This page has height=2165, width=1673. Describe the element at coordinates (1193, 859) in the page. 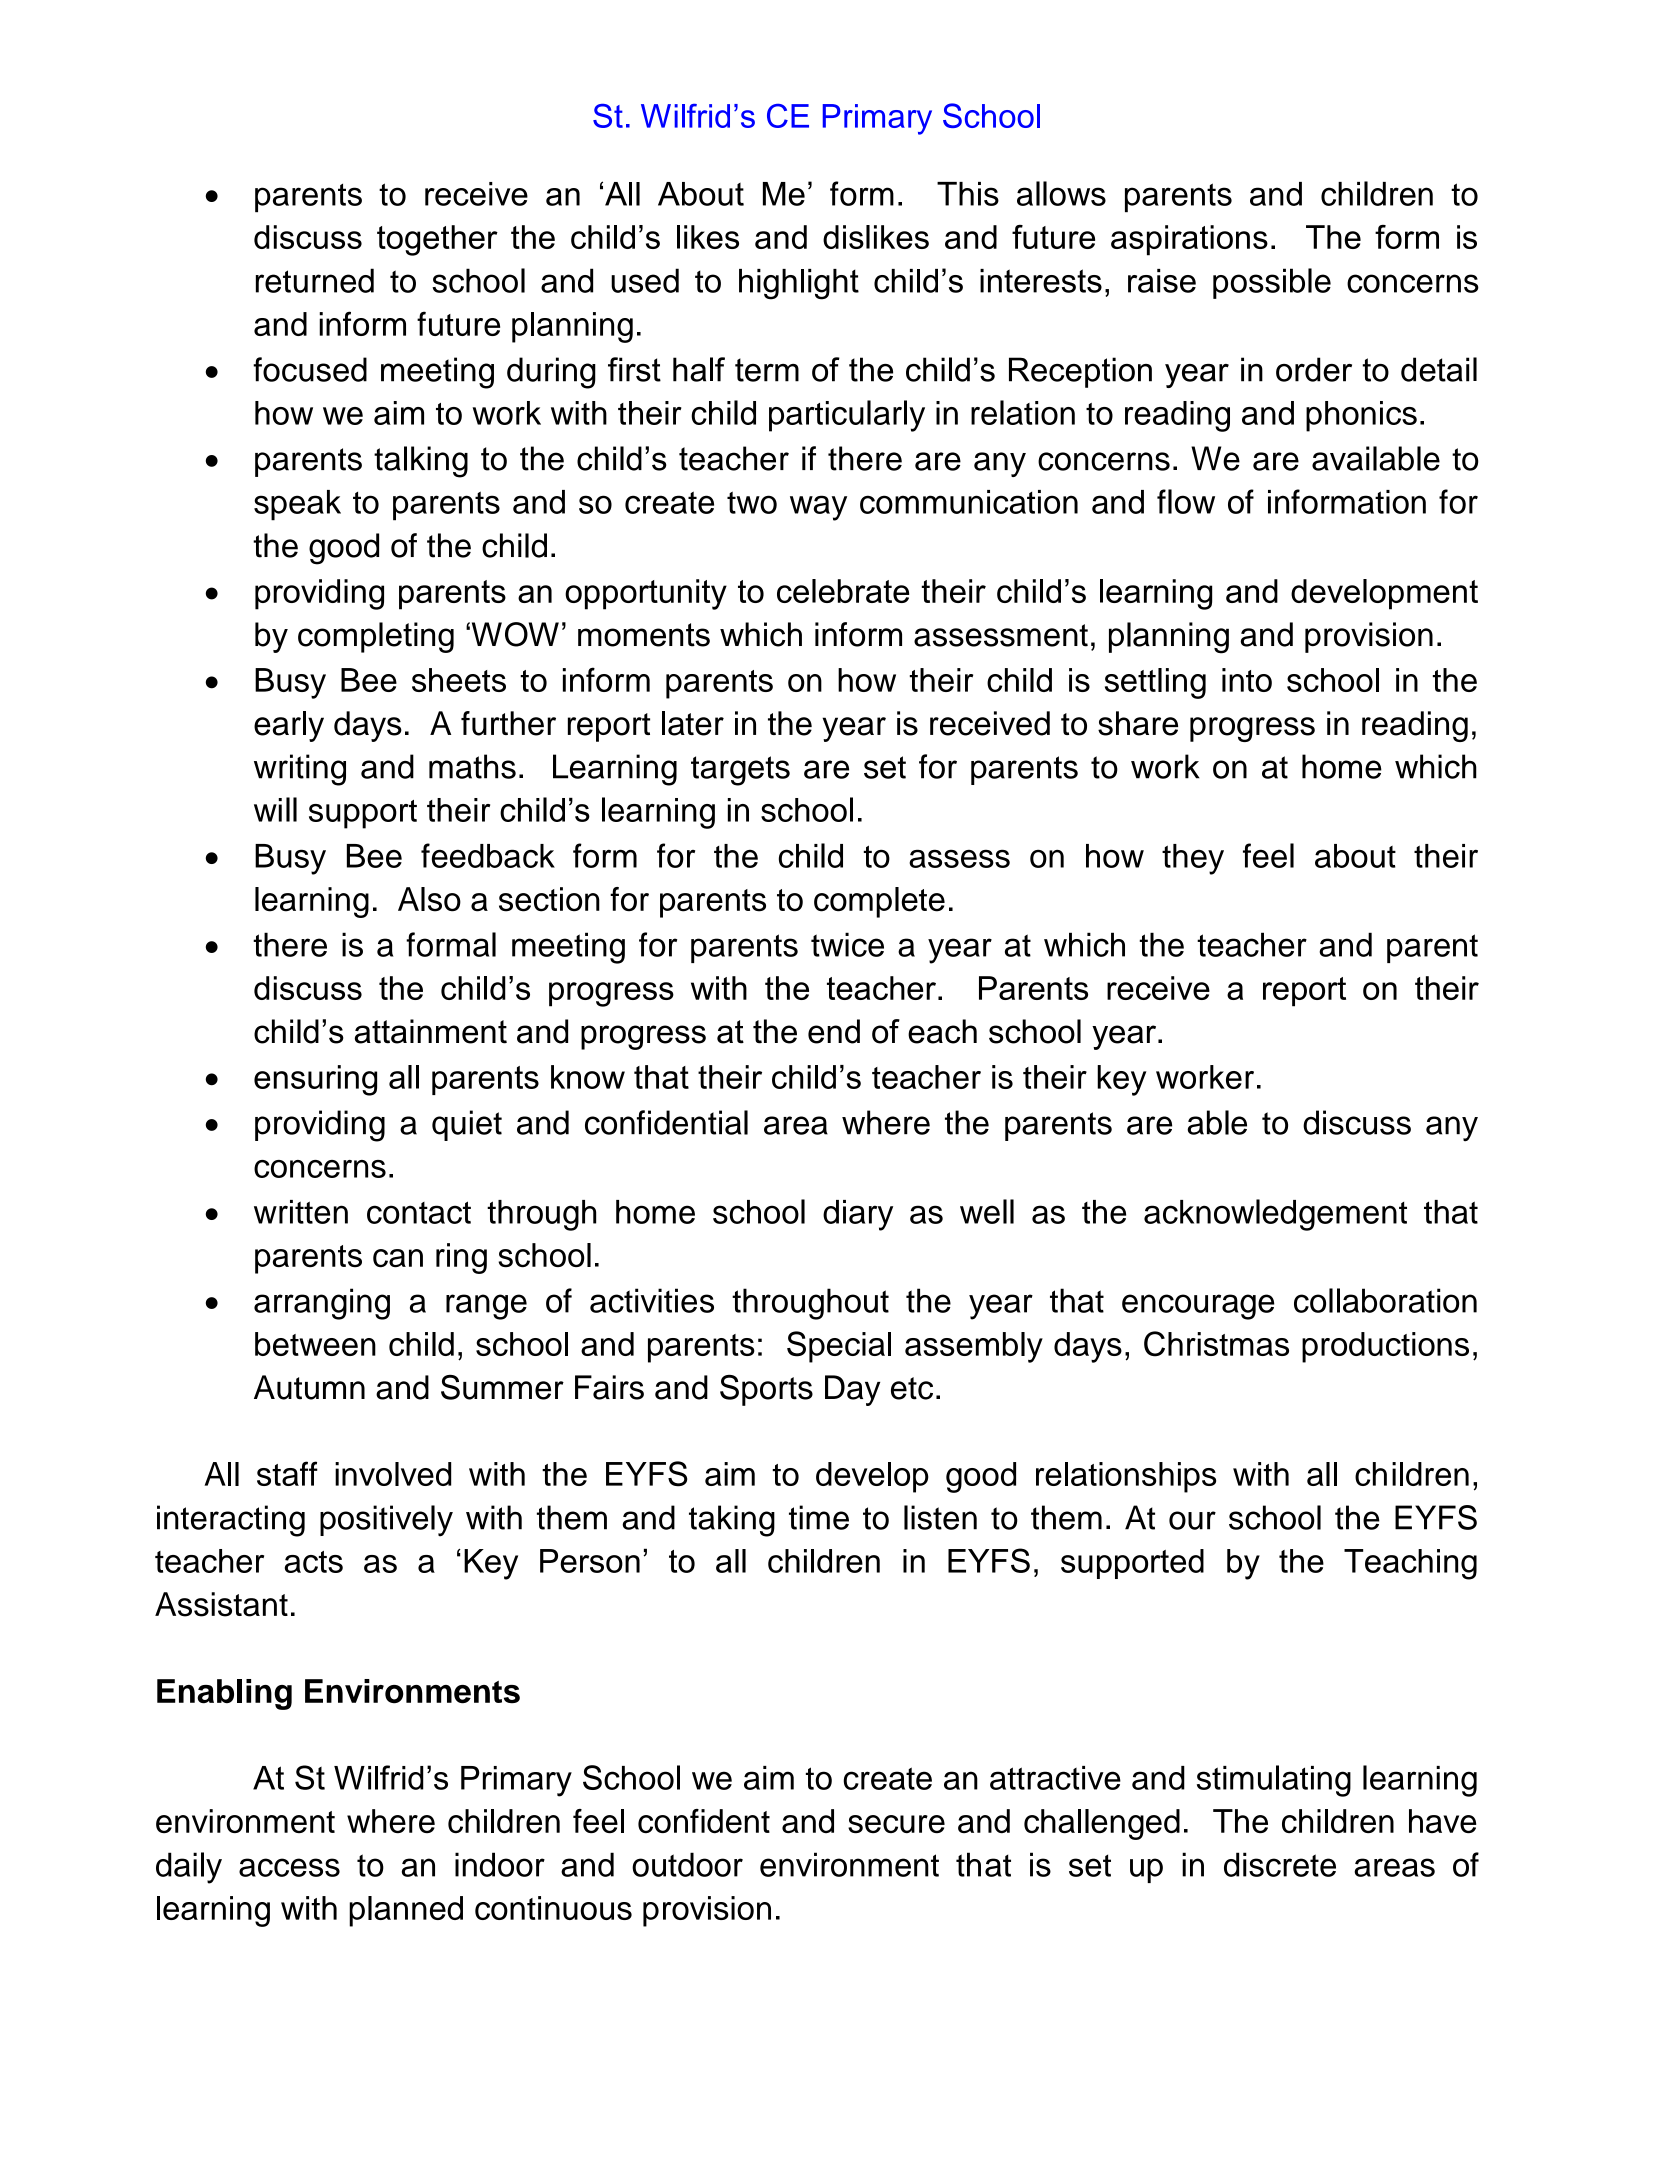

I see `they` at that location.
